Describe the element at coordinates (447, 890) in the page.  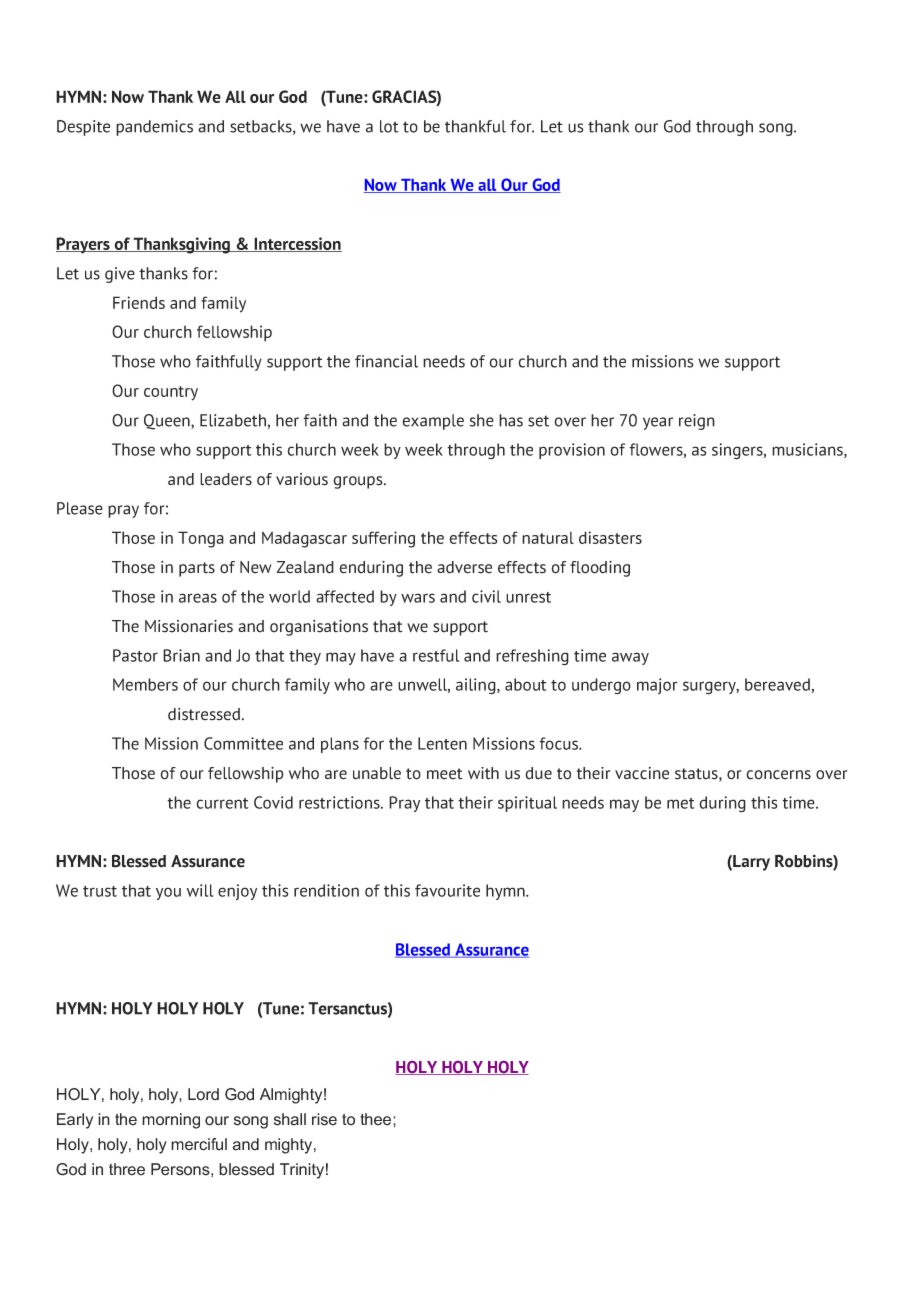
I see `favourite` at that location.
